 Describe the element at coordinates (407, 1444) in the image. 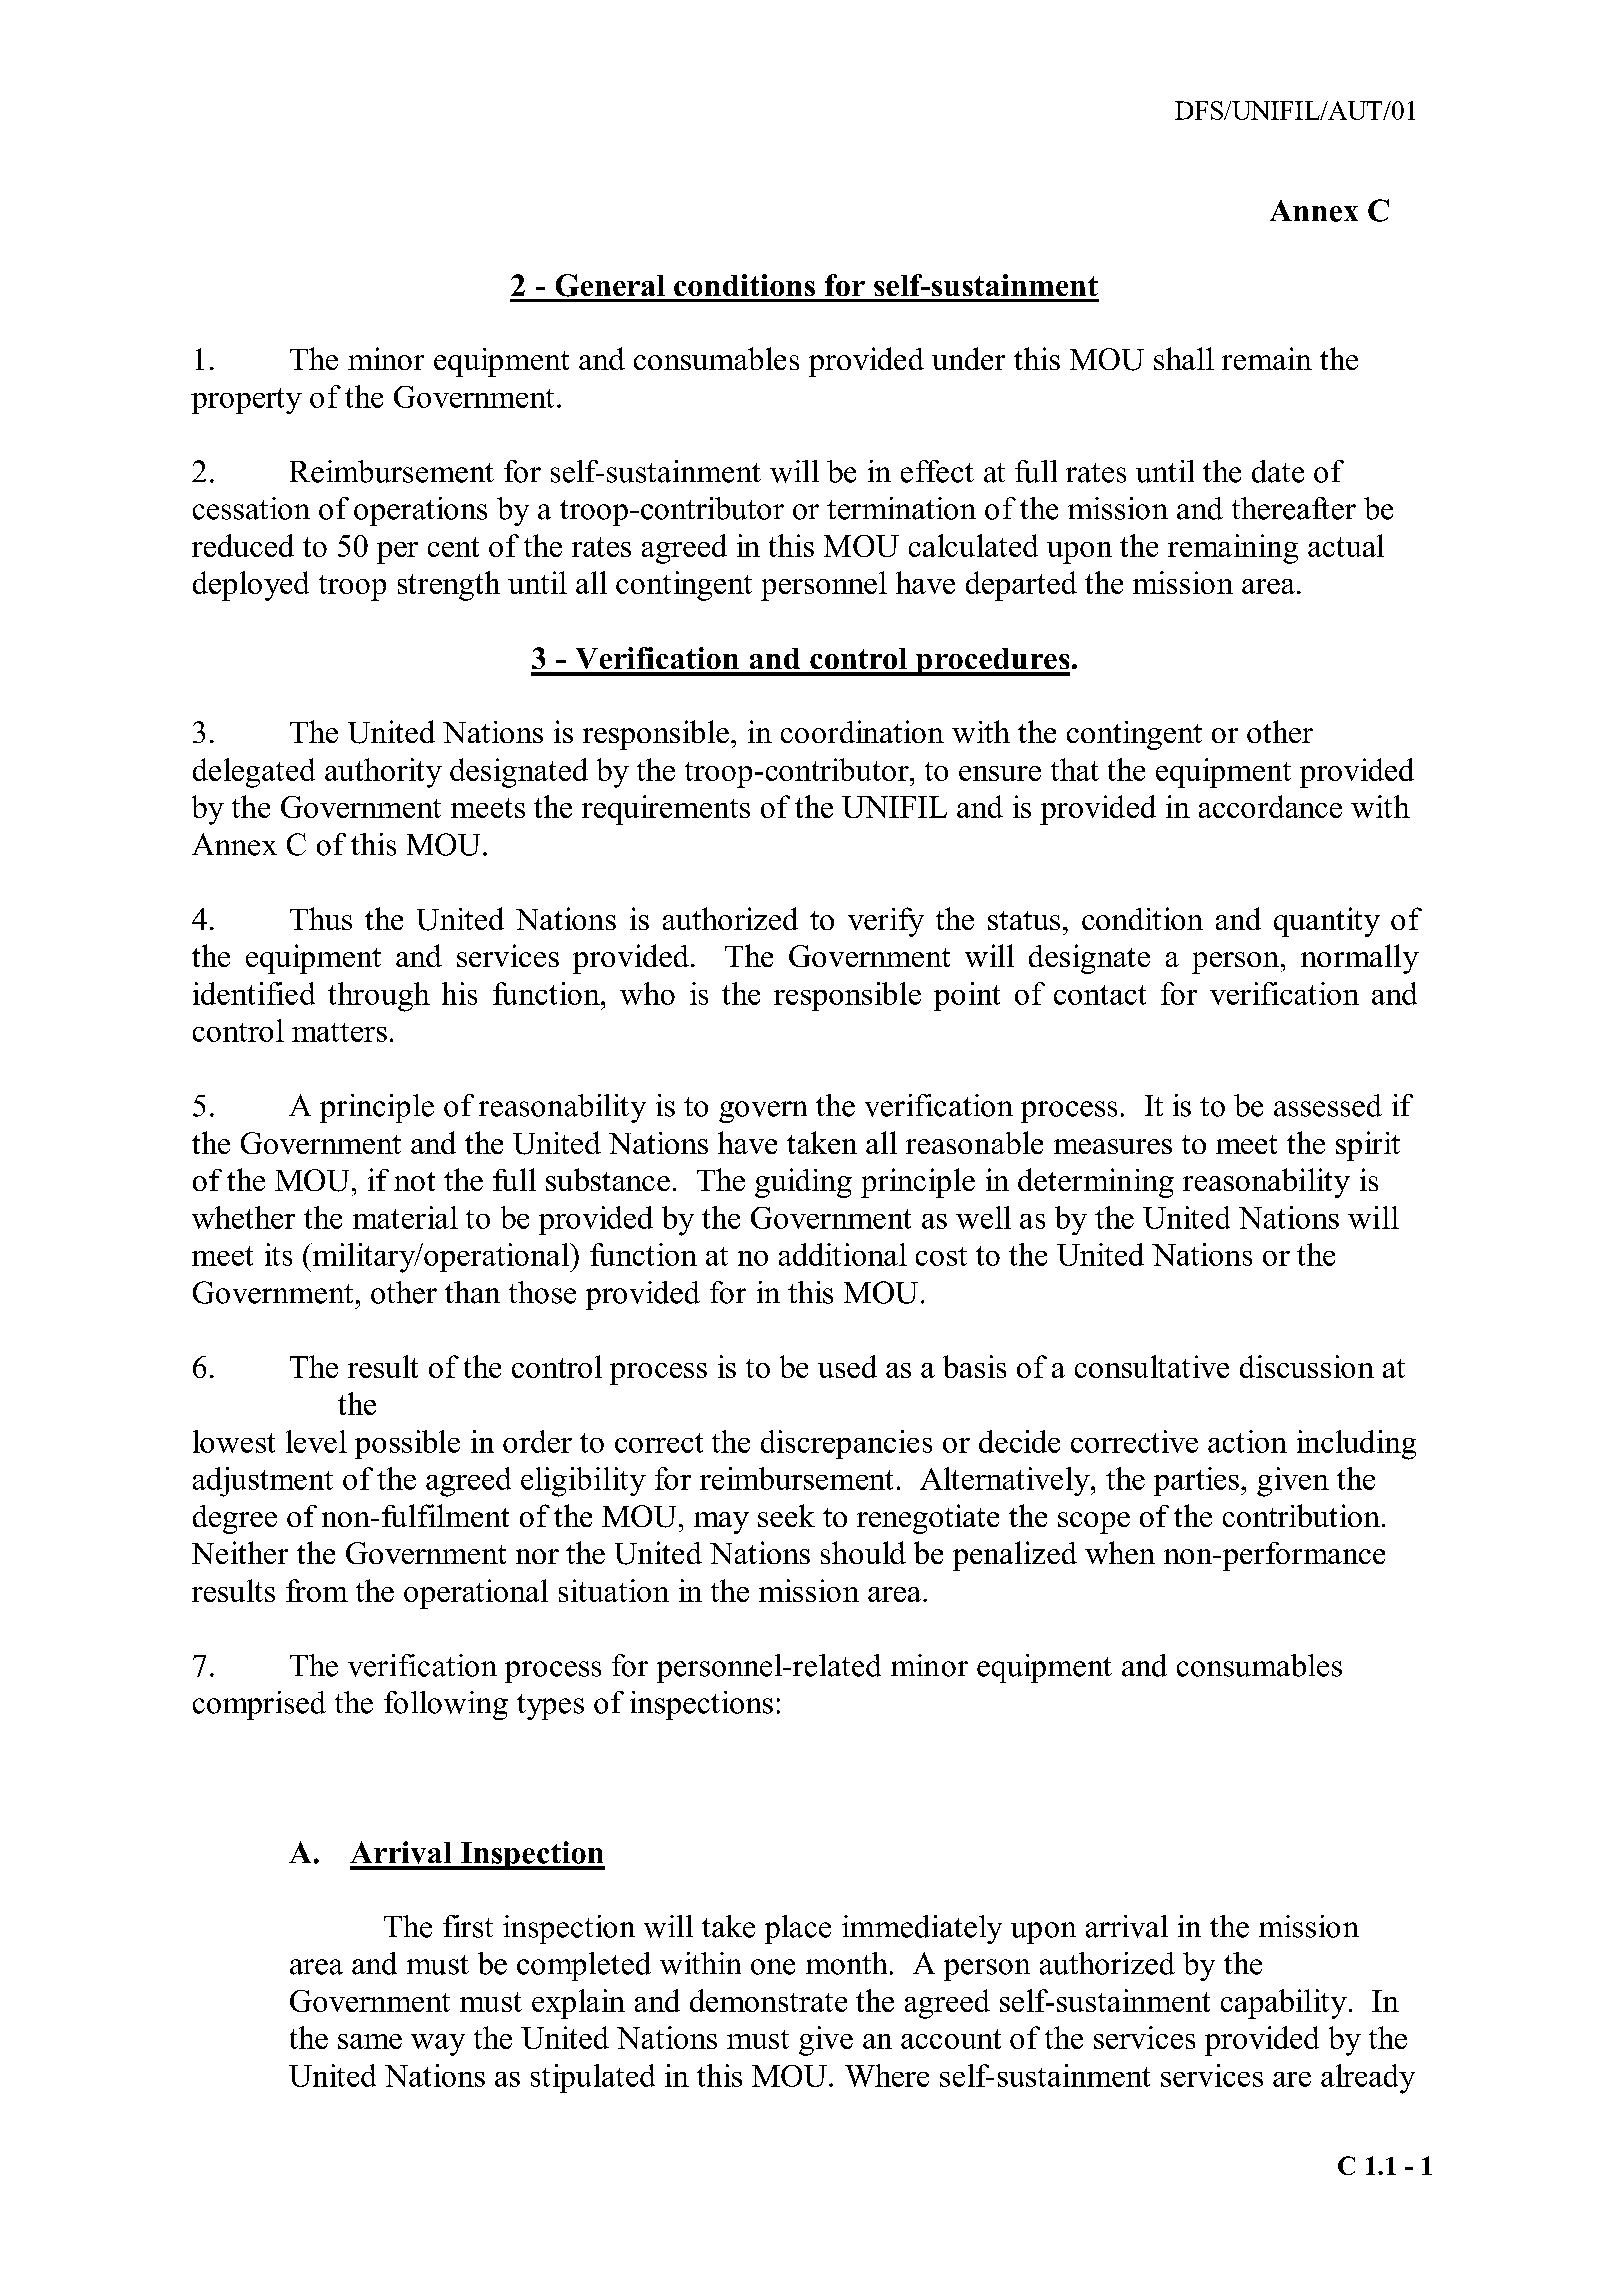

I see `possible` at that location.
